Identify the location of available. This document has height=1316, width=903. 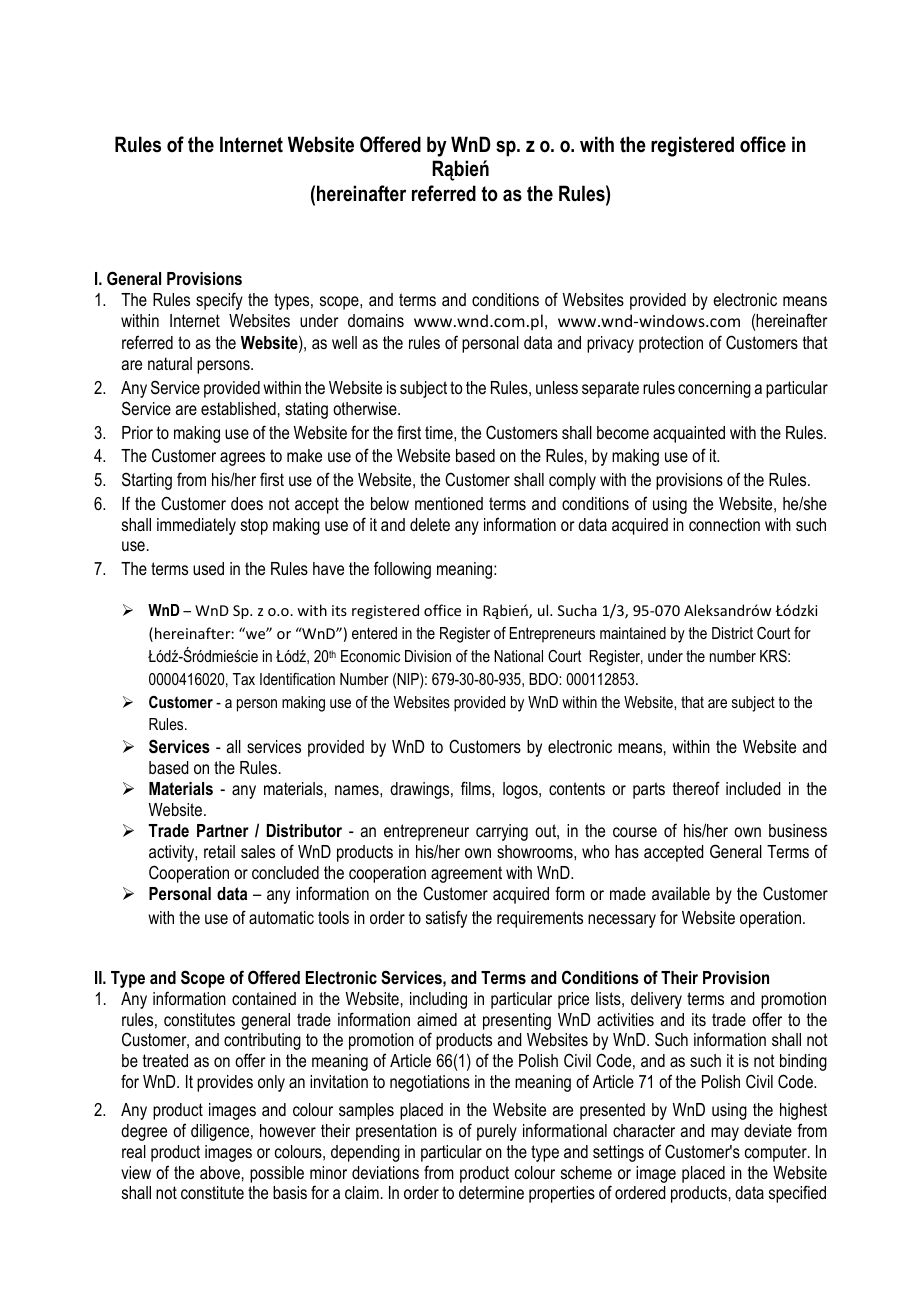
(681, 893).
